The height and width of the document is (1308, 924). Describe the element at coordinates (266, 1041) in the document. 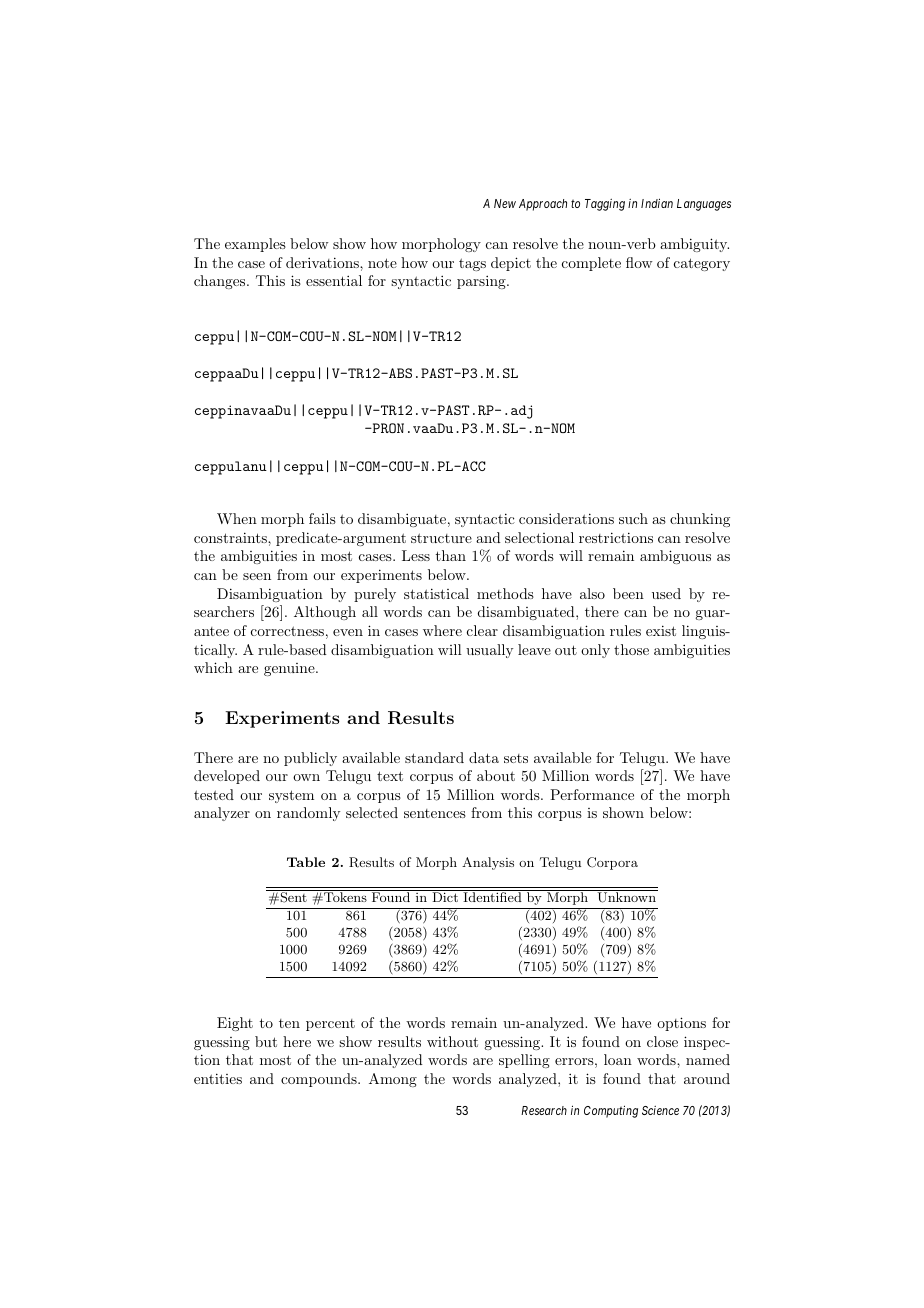

I see `but` at that location.
